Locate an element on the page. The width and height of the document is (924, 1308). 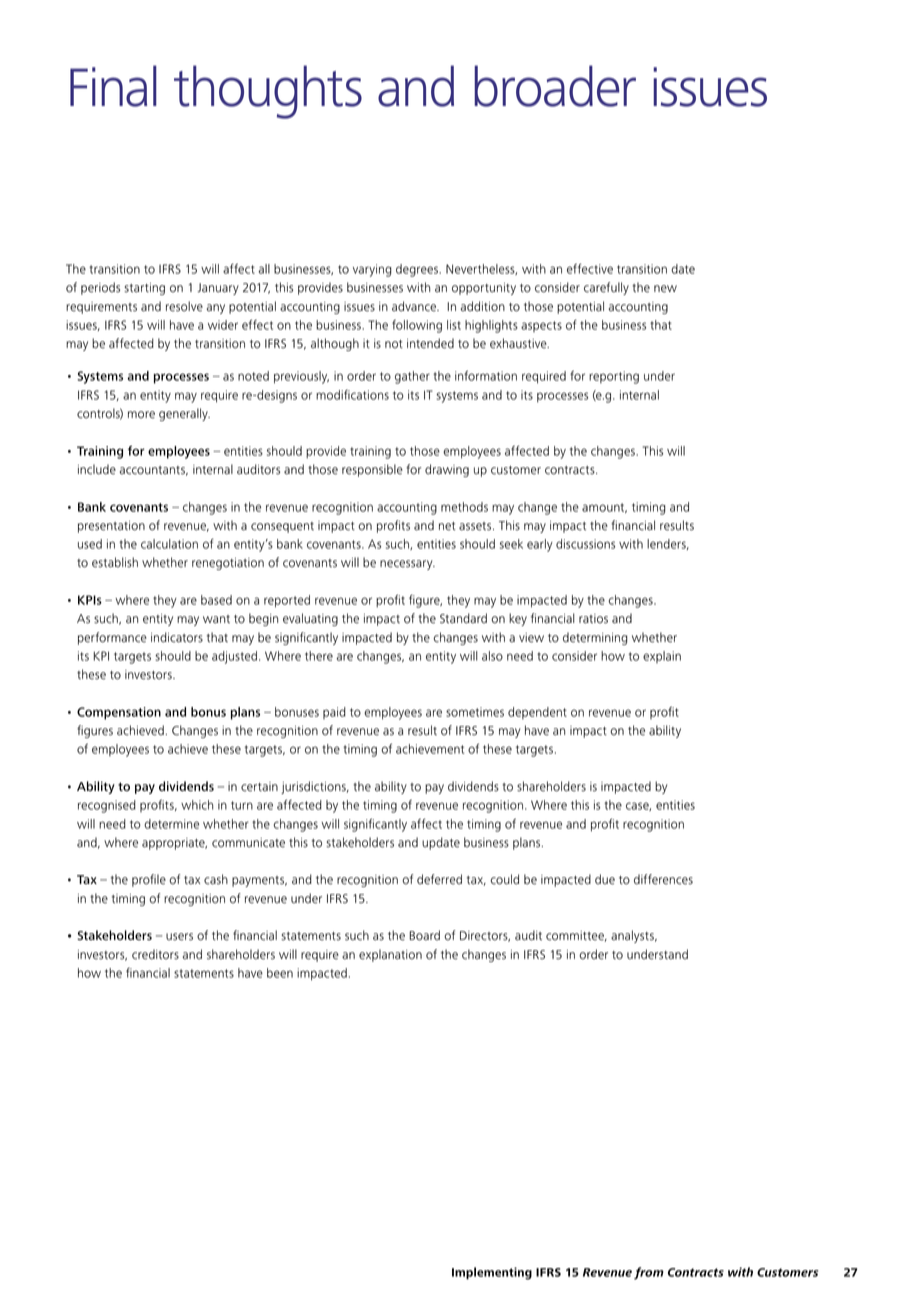
creditors is located at coordinates (155, 954).
